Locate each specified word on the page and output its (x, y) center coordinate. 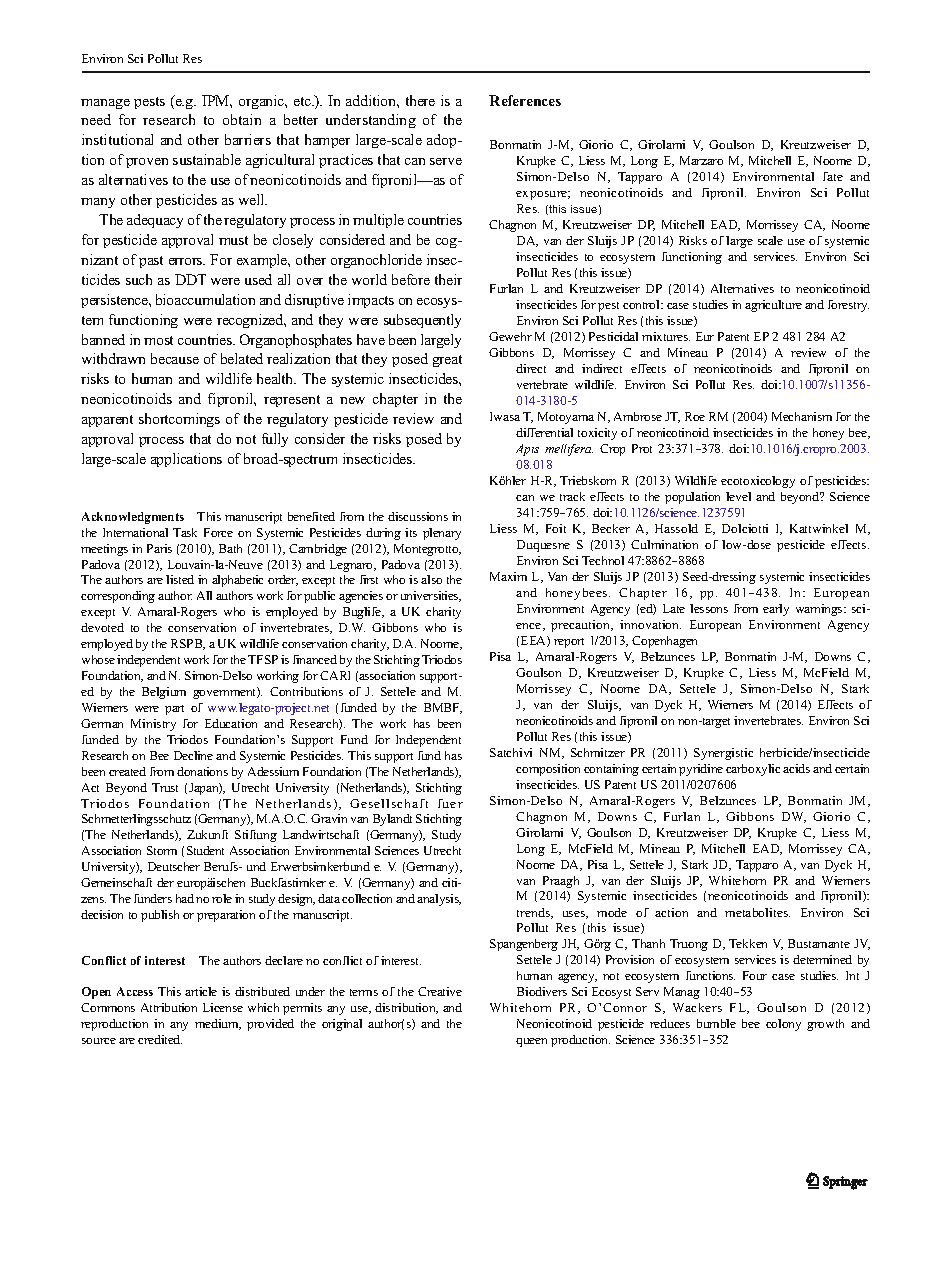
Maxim (508, 576)
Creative (440, 991)
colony (783, 1025)
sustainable (207, 159)
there (420, 100)
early (776, 610)
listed (180, 579)
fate (833, 176)
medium (218, 1024)
